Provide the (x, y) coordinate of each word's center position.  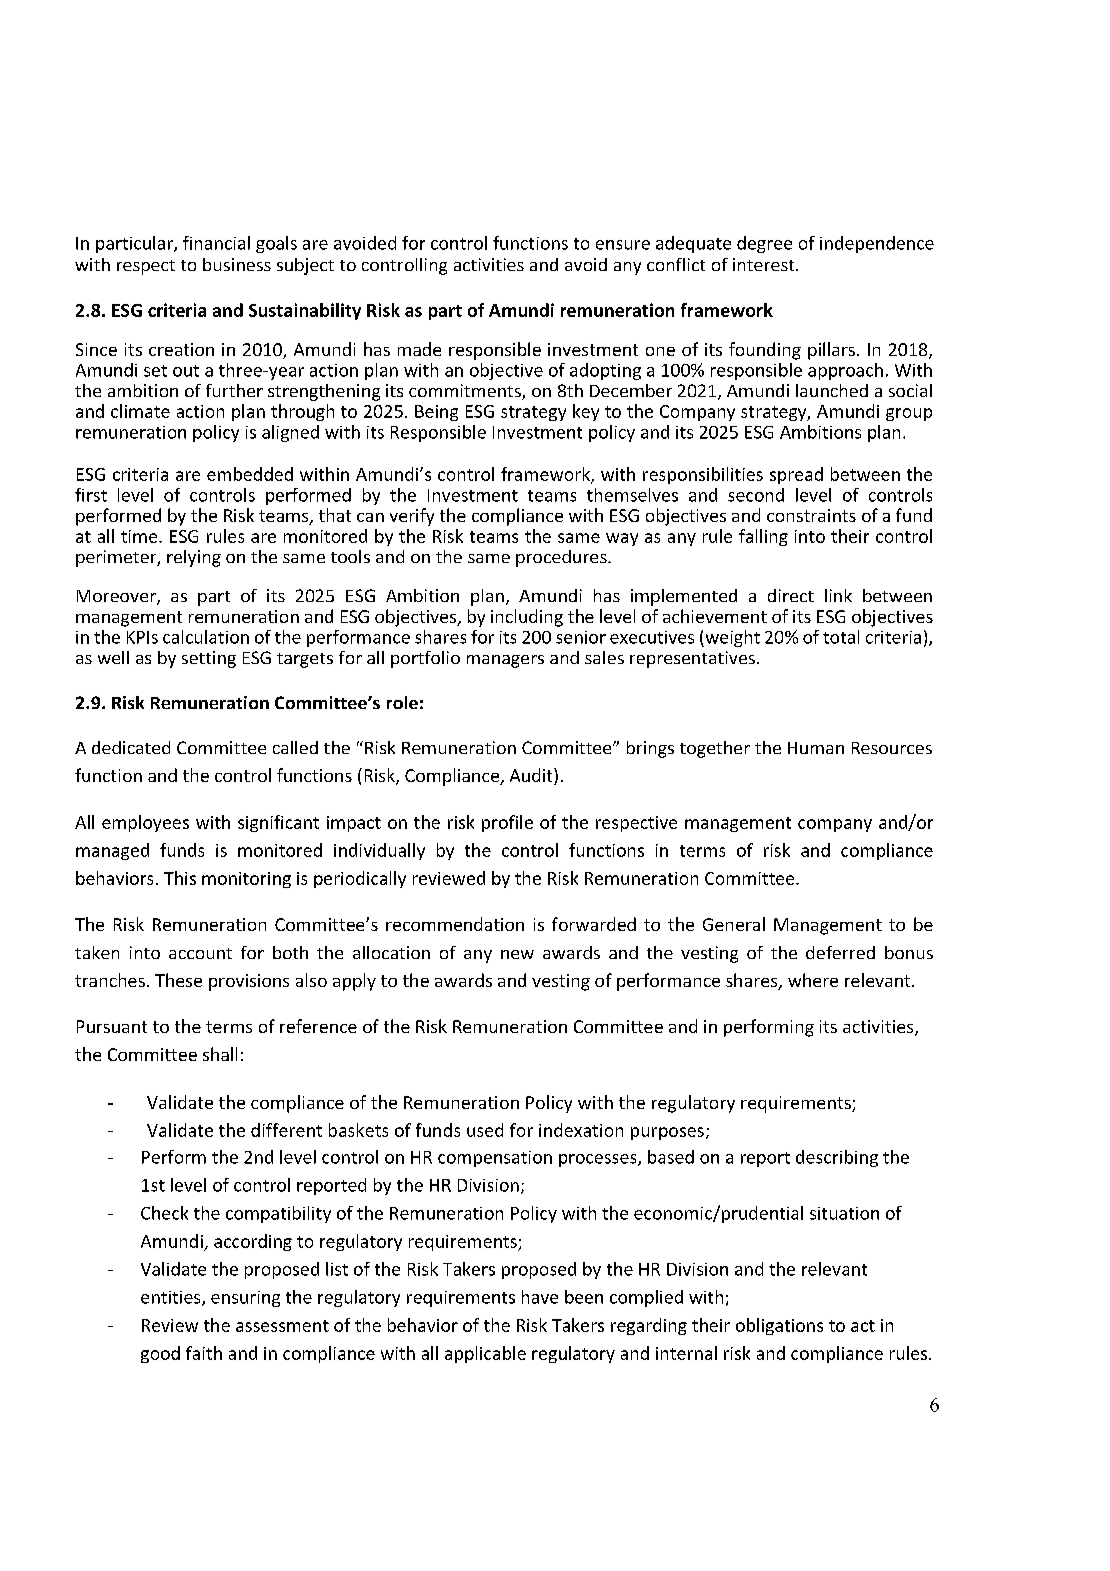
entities (172, 1298)
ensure (623, 245)
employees (145, 823)
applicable (485, 1354)
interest (765, 264)
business (237, 264)
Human (816, 748)
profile (507, 823)
